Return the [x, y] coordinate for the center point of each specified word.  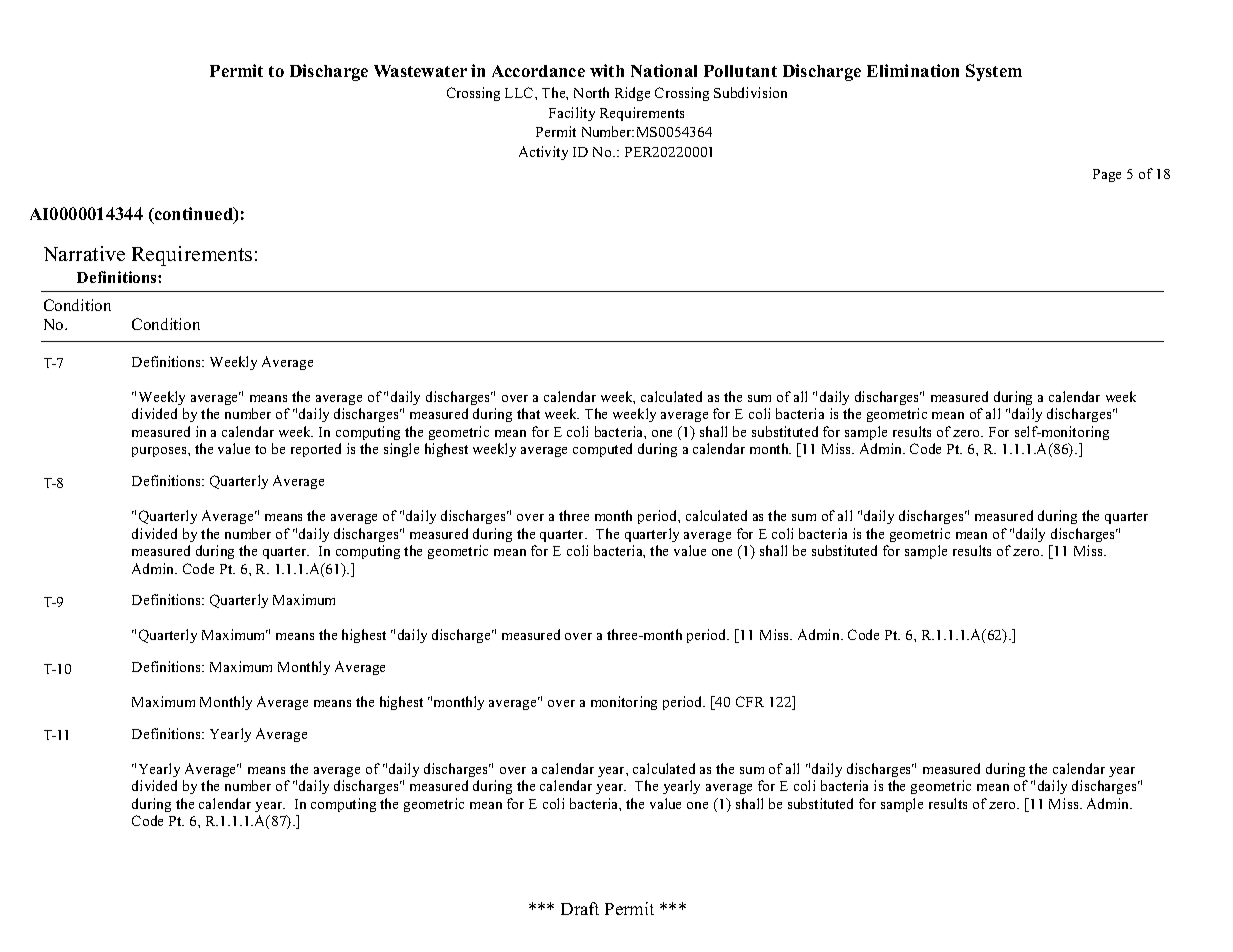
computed [602, 450]
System [994, 72]
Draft [580, 908]
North [591, 92]
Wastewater [420, 71]
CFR [750, 701]
